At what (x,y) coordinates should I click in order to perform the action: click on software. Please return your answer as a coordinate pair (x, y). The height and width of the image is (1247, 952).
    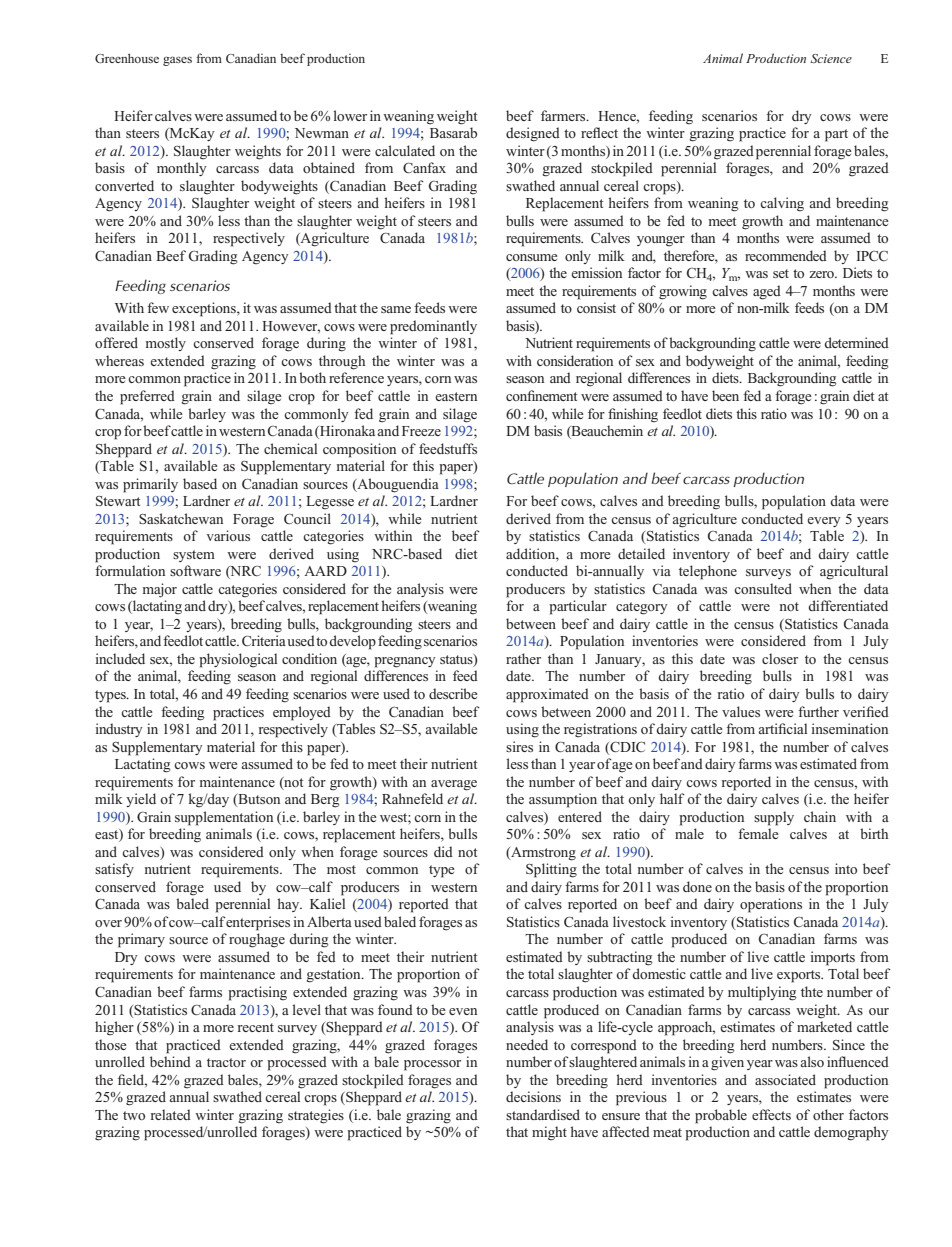
    Looking at the image, I should click on (195, 570).
